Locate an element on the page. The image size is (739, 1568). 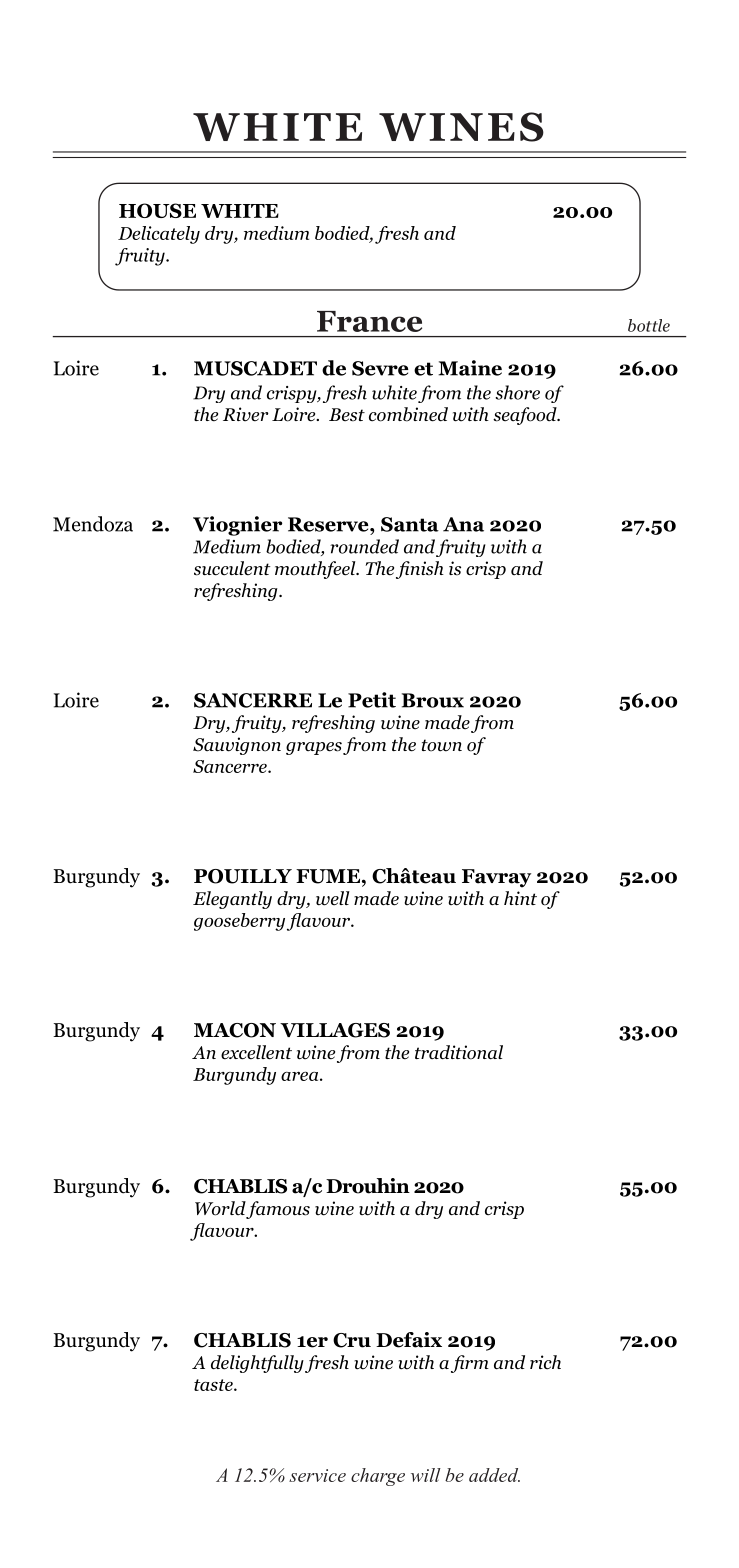
well is located at coordinates (333, 898).
